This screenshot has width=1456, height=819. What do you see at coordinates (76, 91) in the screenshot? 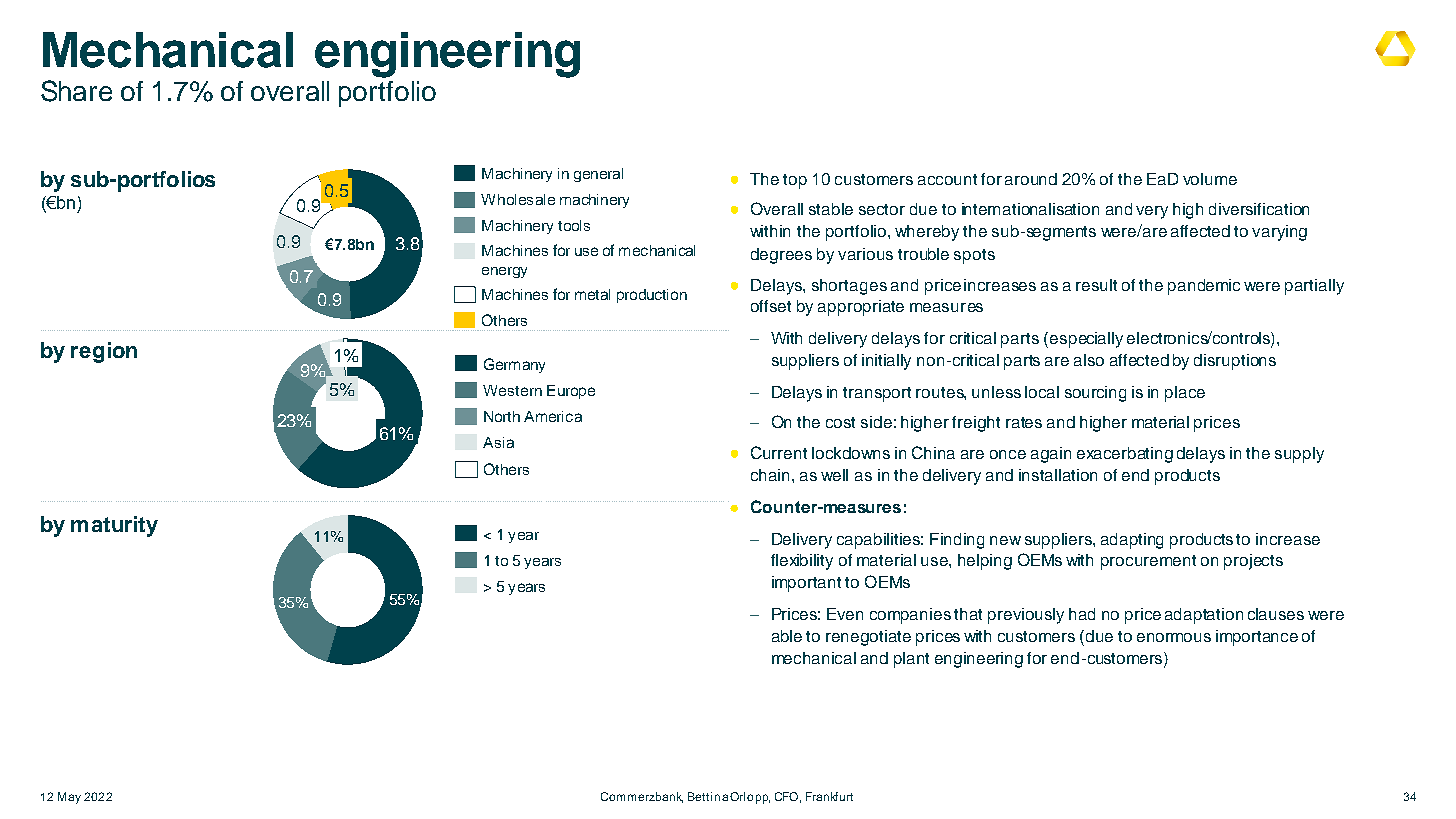
I see `Share` at bounding box center [76, 91].
